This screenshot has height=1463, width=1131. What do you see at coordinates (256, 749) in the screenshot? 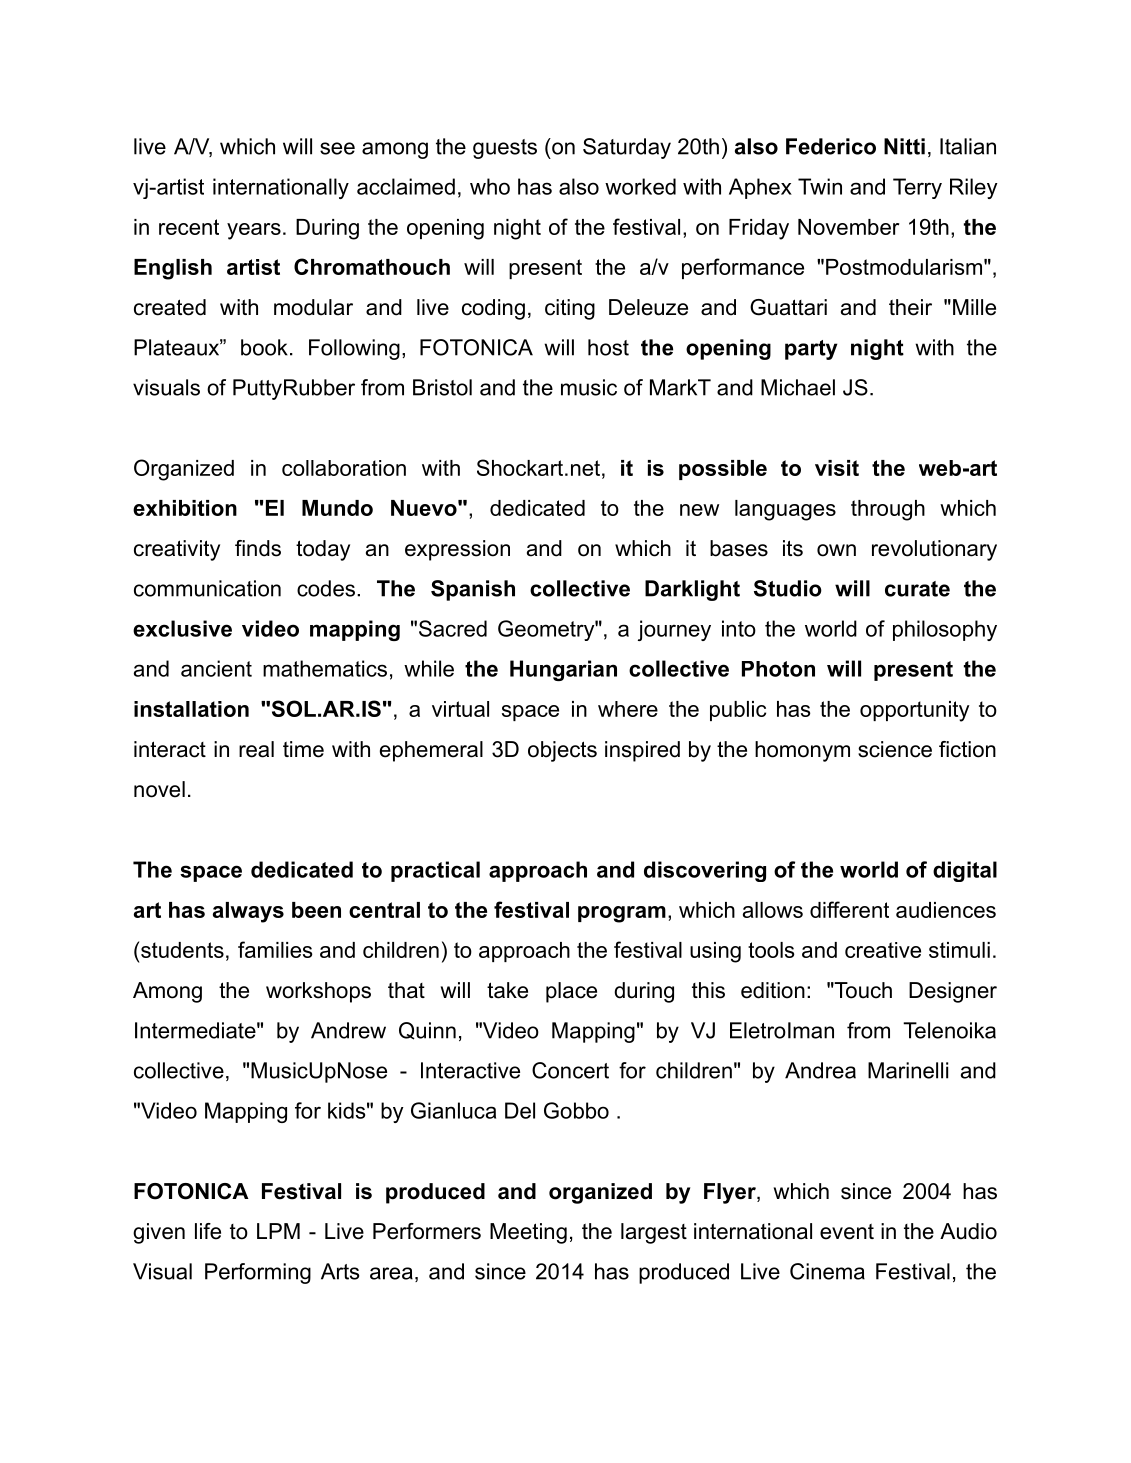
I see `real` at bounding box center [256, 749].
